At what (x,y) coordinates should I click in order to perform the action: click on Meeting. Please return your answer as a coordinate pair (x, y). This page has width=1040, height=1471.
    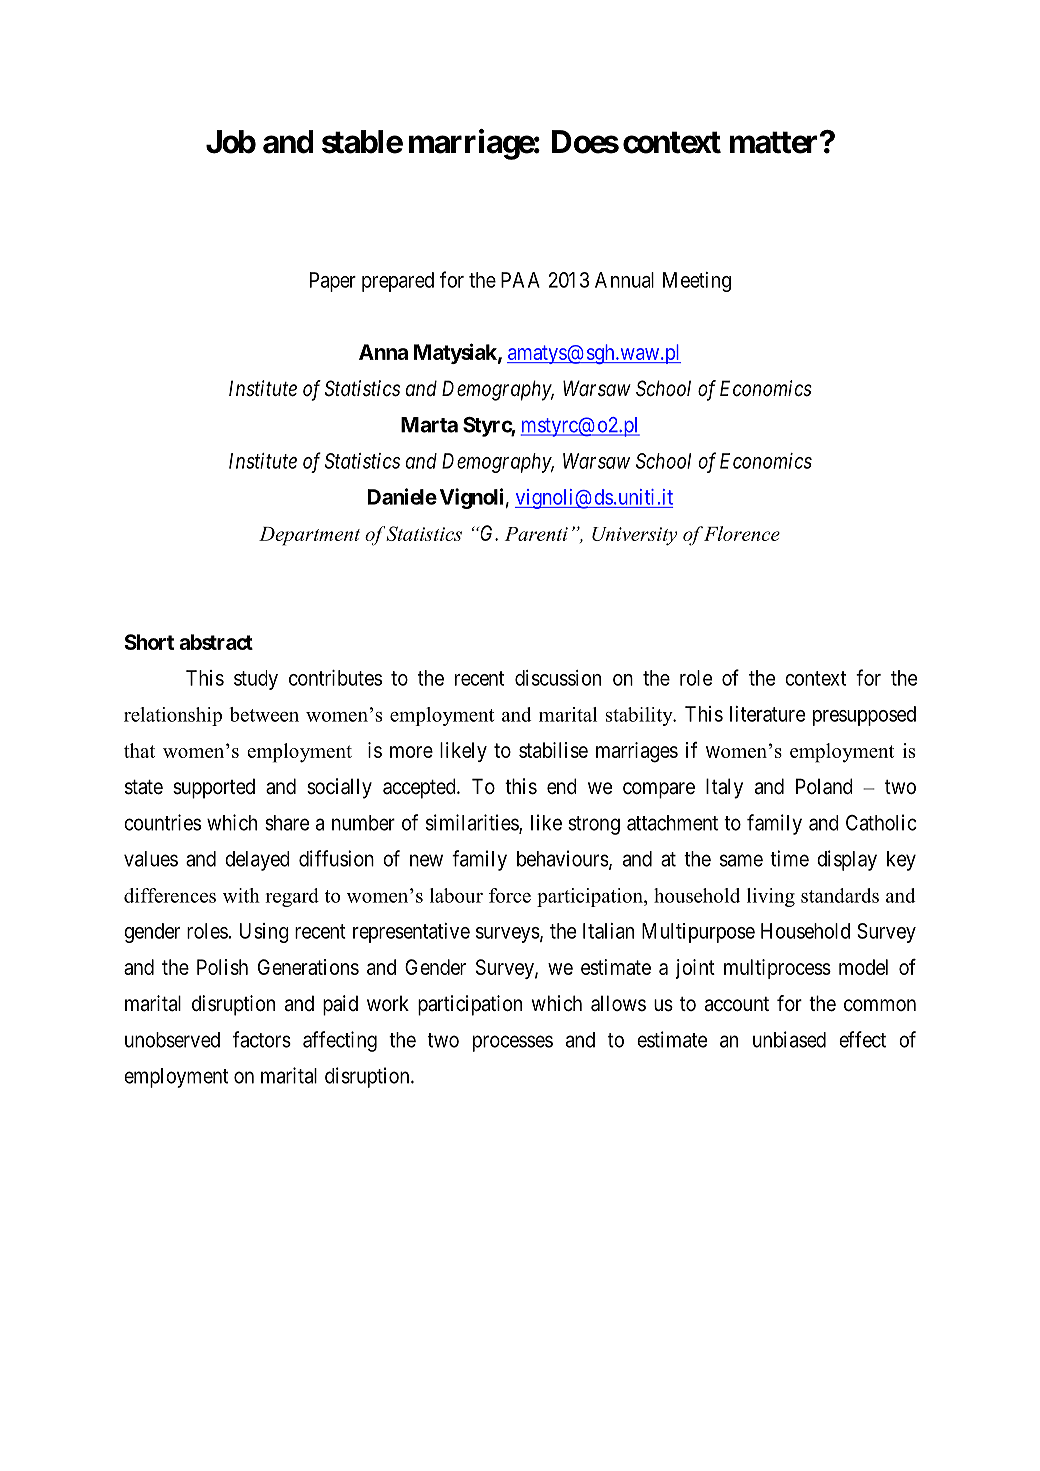
    Looking at the image, I should click on (697, 282).
